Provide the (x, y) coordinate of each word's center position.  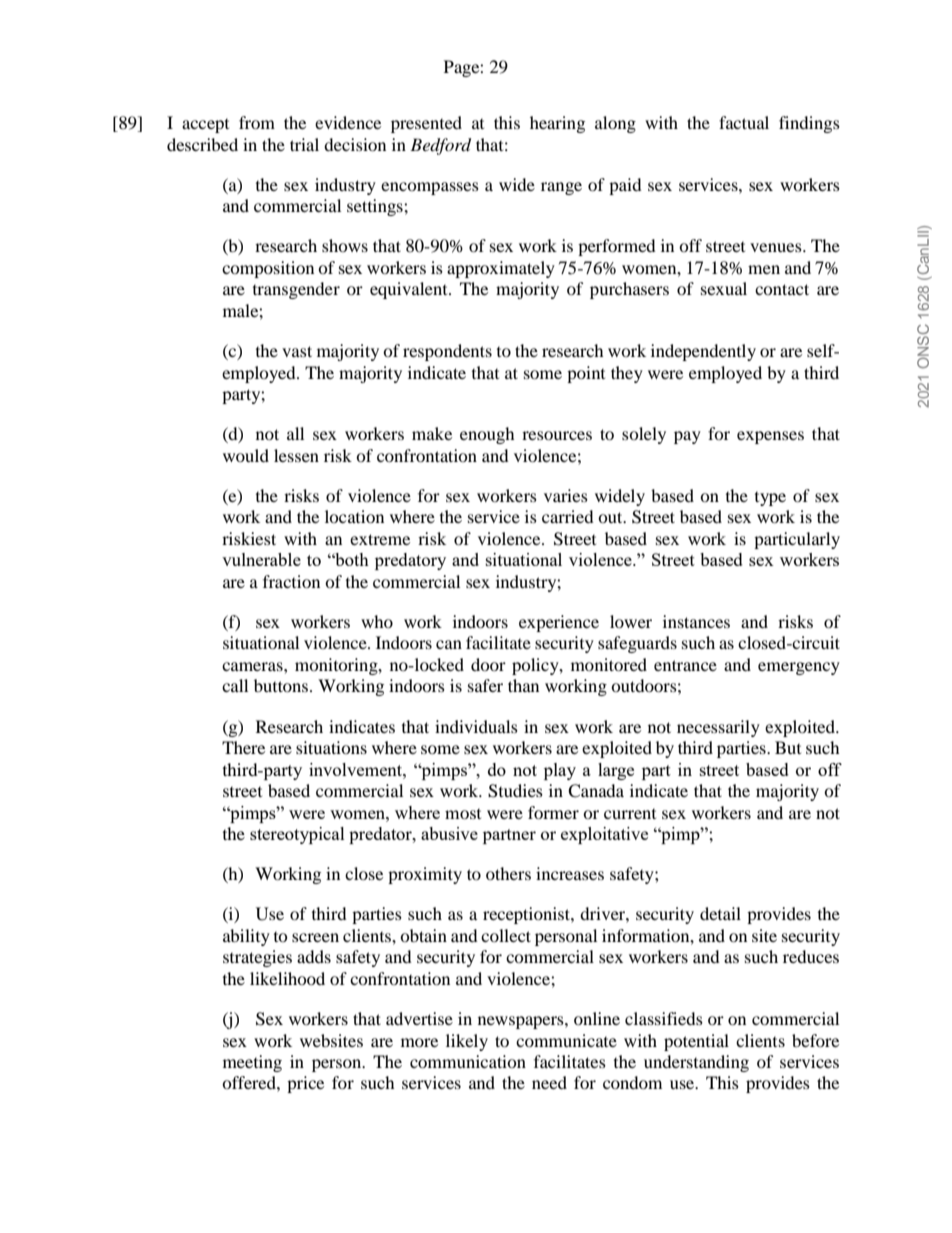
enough (487, 435)
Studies (515, 791)
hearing (557, 124)
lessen (296, 455)
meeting (252, 1063)
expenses (770, 437)
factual (744, 122)
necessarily (718, 728)
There (243, 747)
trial (304, 144)
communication (468, 1061)
